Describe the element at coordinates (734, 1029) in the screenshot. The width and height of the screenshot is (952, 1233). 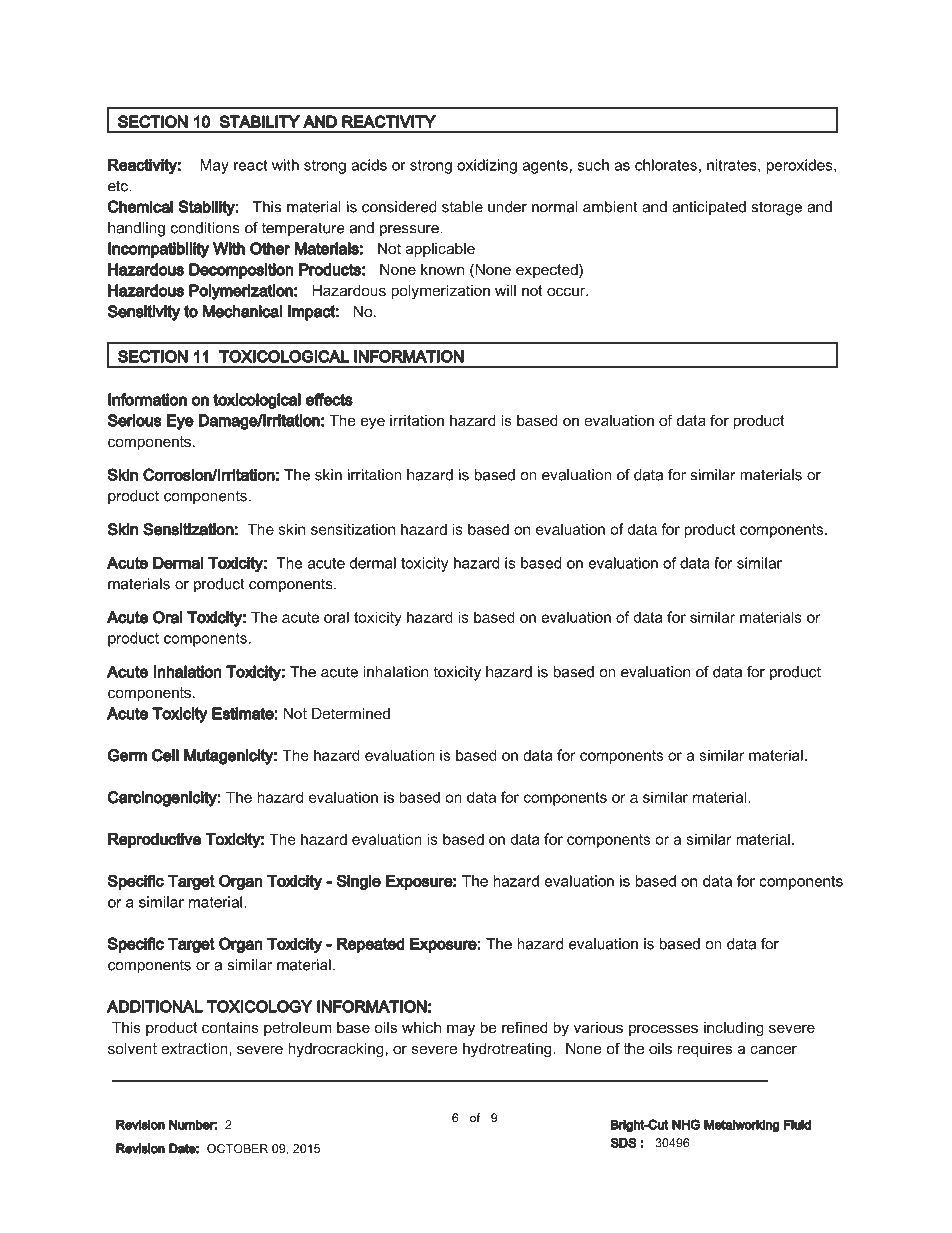
I see `including` at that location.
